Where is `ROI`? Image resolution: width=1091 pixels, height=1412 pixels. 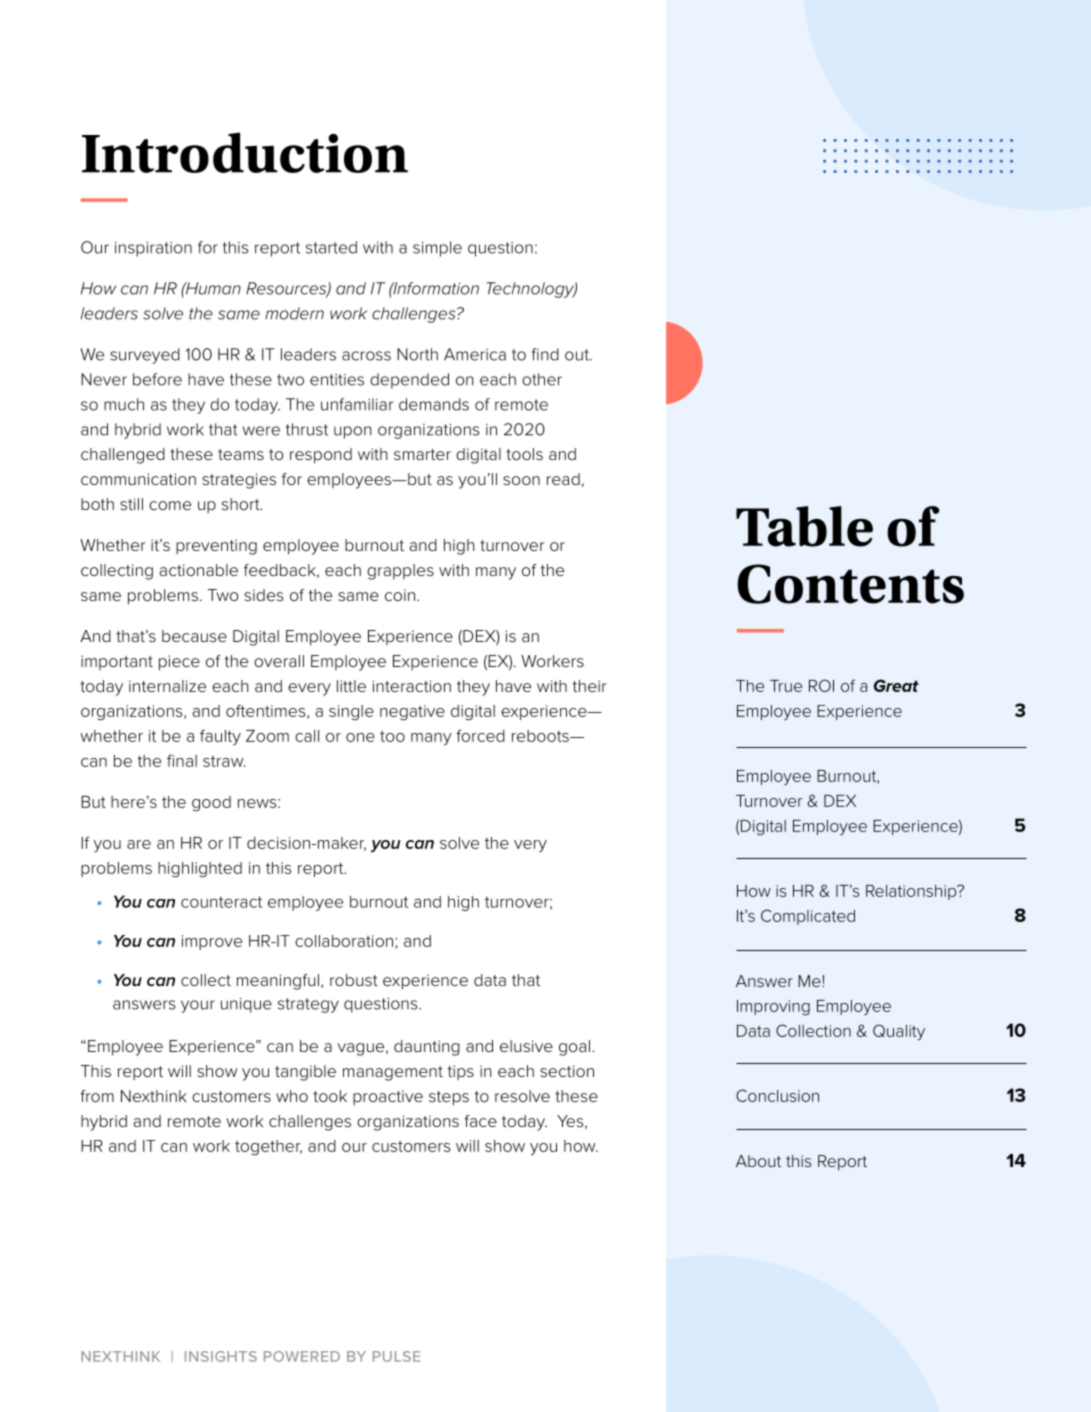
ROI is located at coordinates (821, 685).
